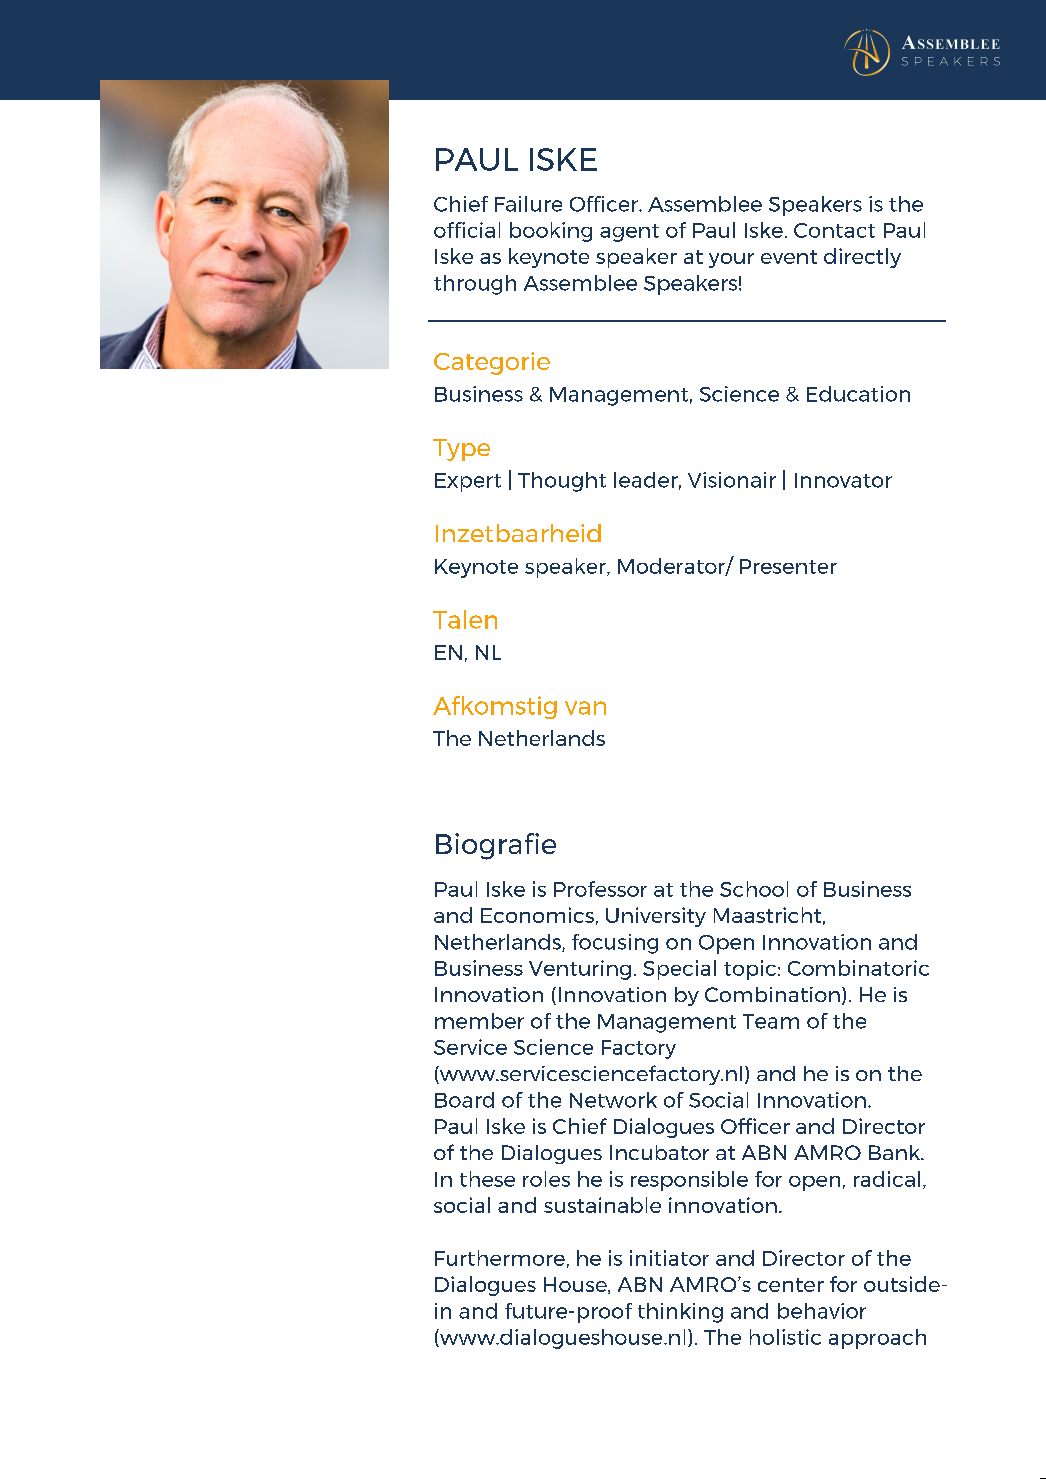 The image size is (1046, 1479). Describe the element at coordinates (468, 482) in the screenshot. I see `Expert` at that location.
